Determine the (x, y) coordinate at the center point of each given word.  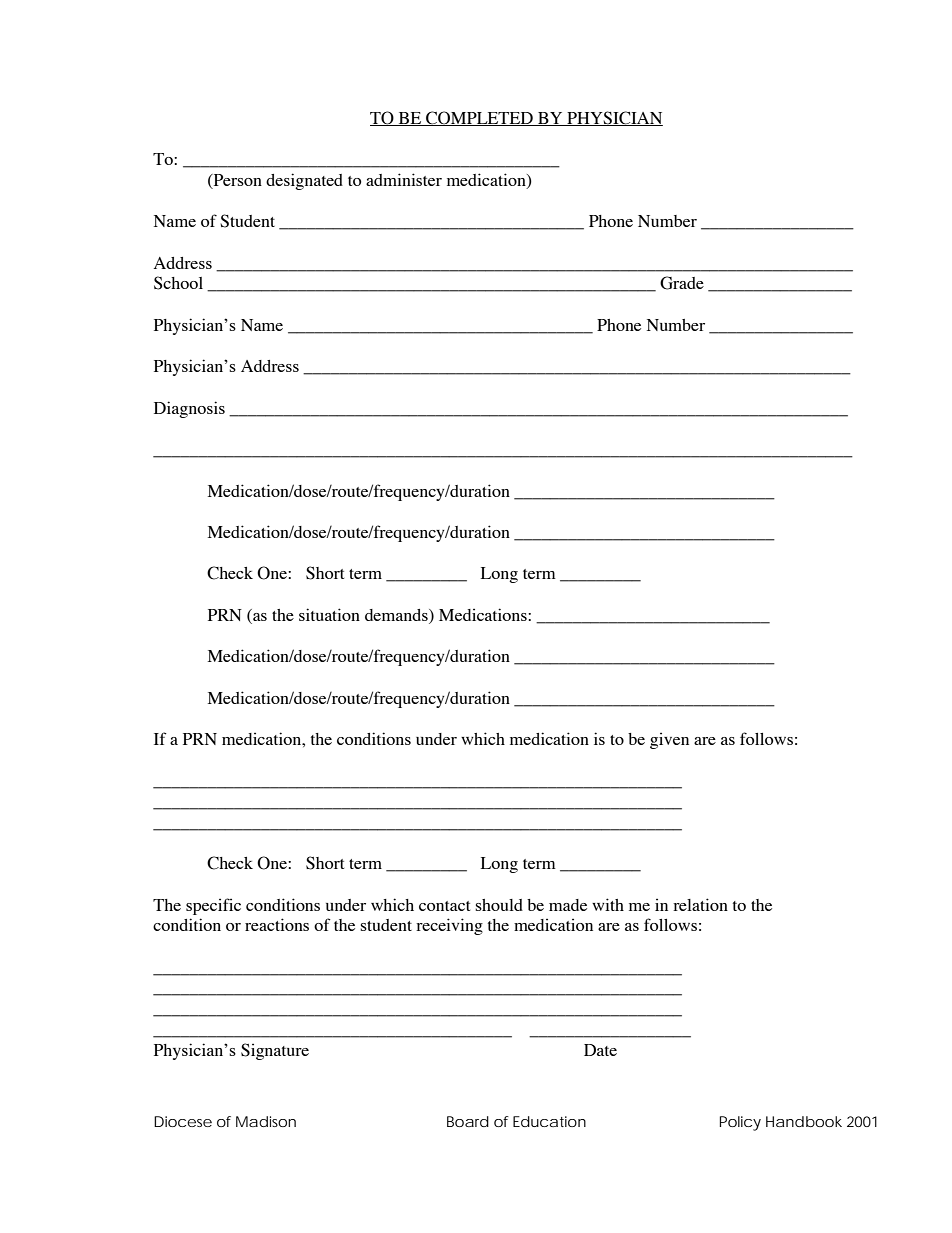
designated (304, 181)
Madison (266, 1121)
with (608, 904)
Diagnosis (189, 409)
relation (700, 904)
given (669, 741)
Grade (682, 283)
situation (329, 614)
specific (213, 906)
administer (404, 179)
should (499, 905)
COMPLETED (479, 118)
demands (397, 615)
